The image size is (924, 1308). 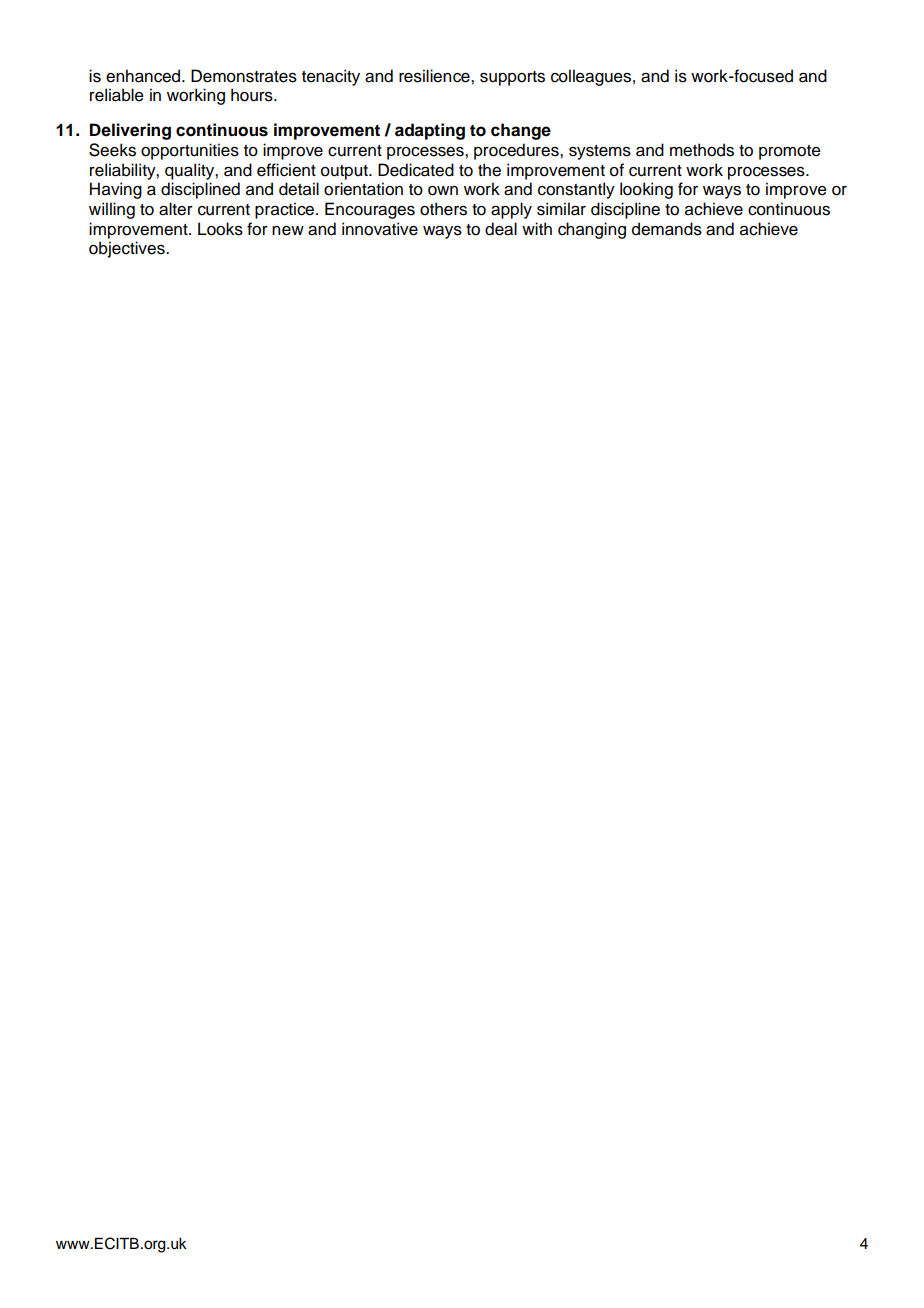 I want to click on supports, so click(x=512, y=78).
